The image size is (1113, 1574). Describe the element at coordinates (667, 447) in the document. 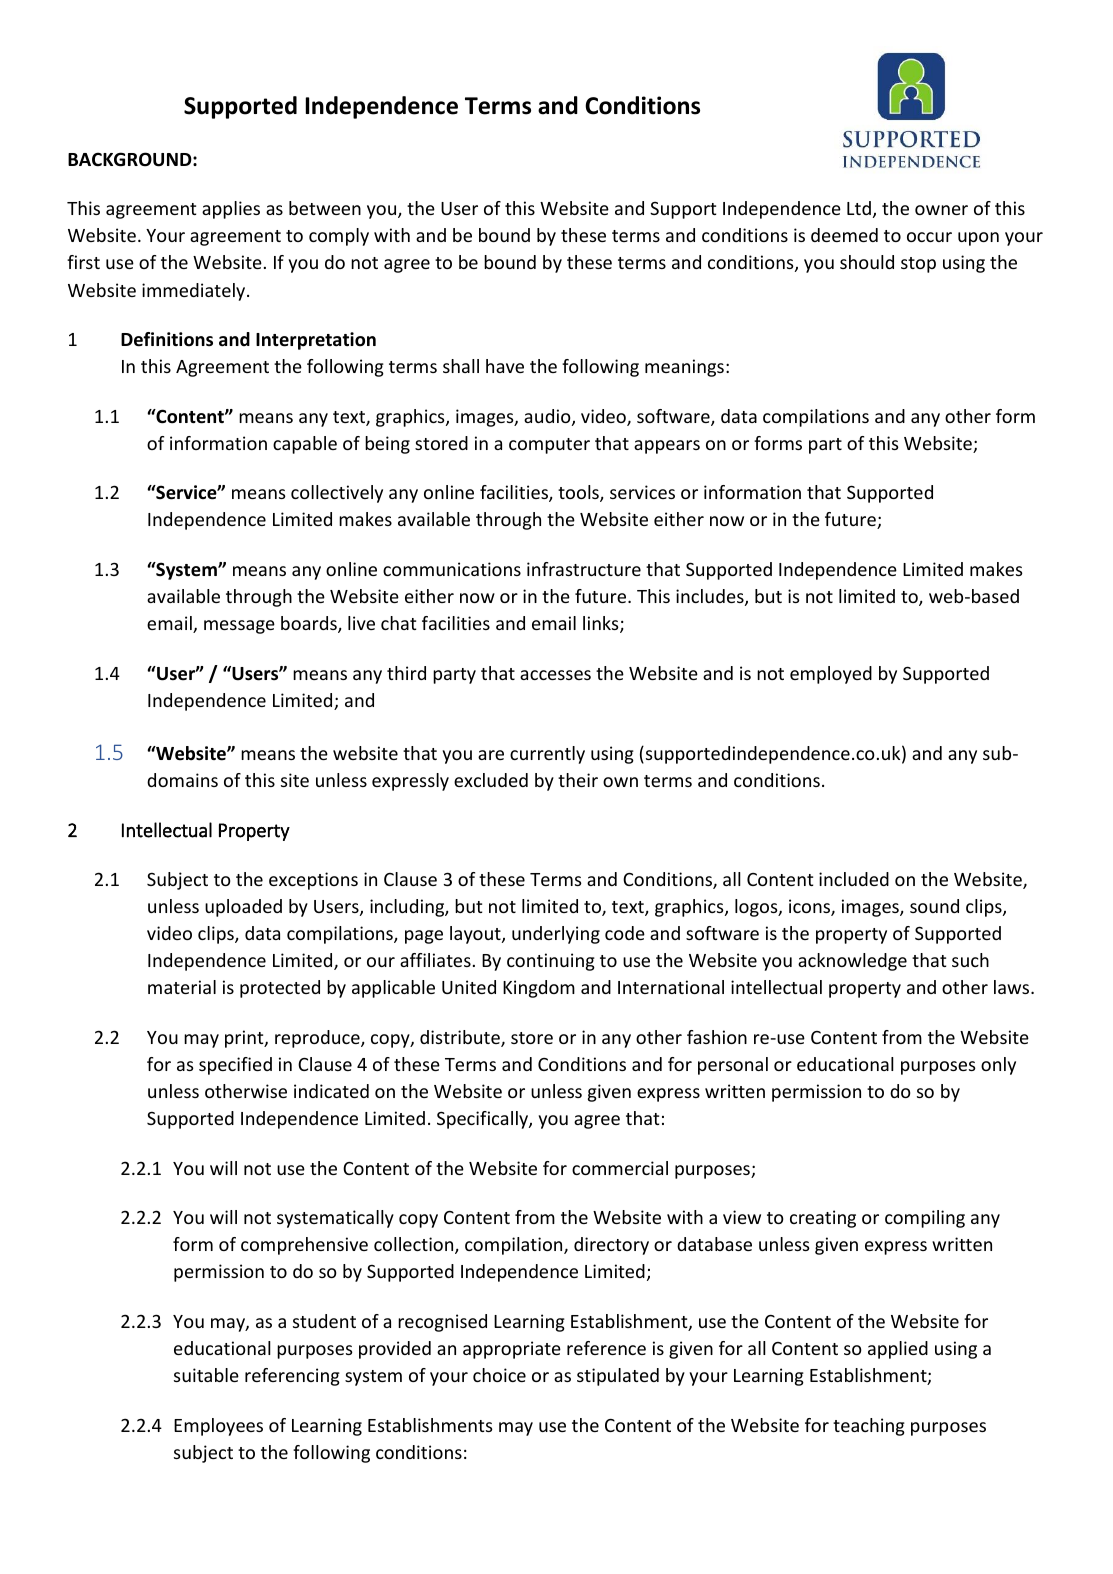

I see `appears` at that location.
